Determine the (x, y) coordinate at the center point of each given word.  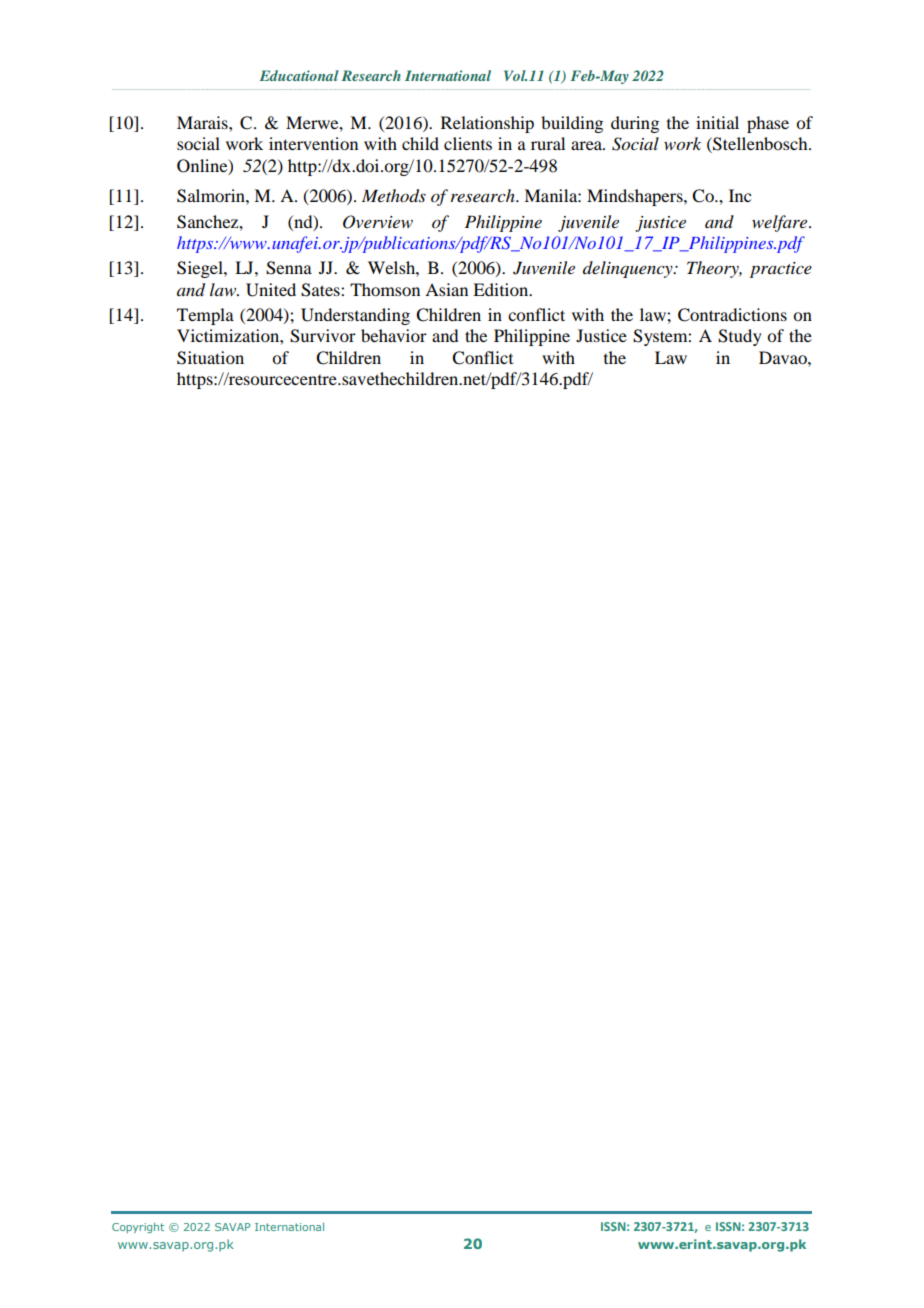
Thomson (385, 289)
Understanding (355, 316)
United (271, 290)
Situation (210, 358)
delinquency (629, 269)
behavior (394, 335)
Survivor (323, 336)
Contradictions (732, 315)
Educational (299, 75)
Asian (446, 289)
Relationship (487, 124)
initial (717, 122)
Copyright (138, 1228)
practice (781, 270)
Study (740, 337)
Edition (502, 289)
